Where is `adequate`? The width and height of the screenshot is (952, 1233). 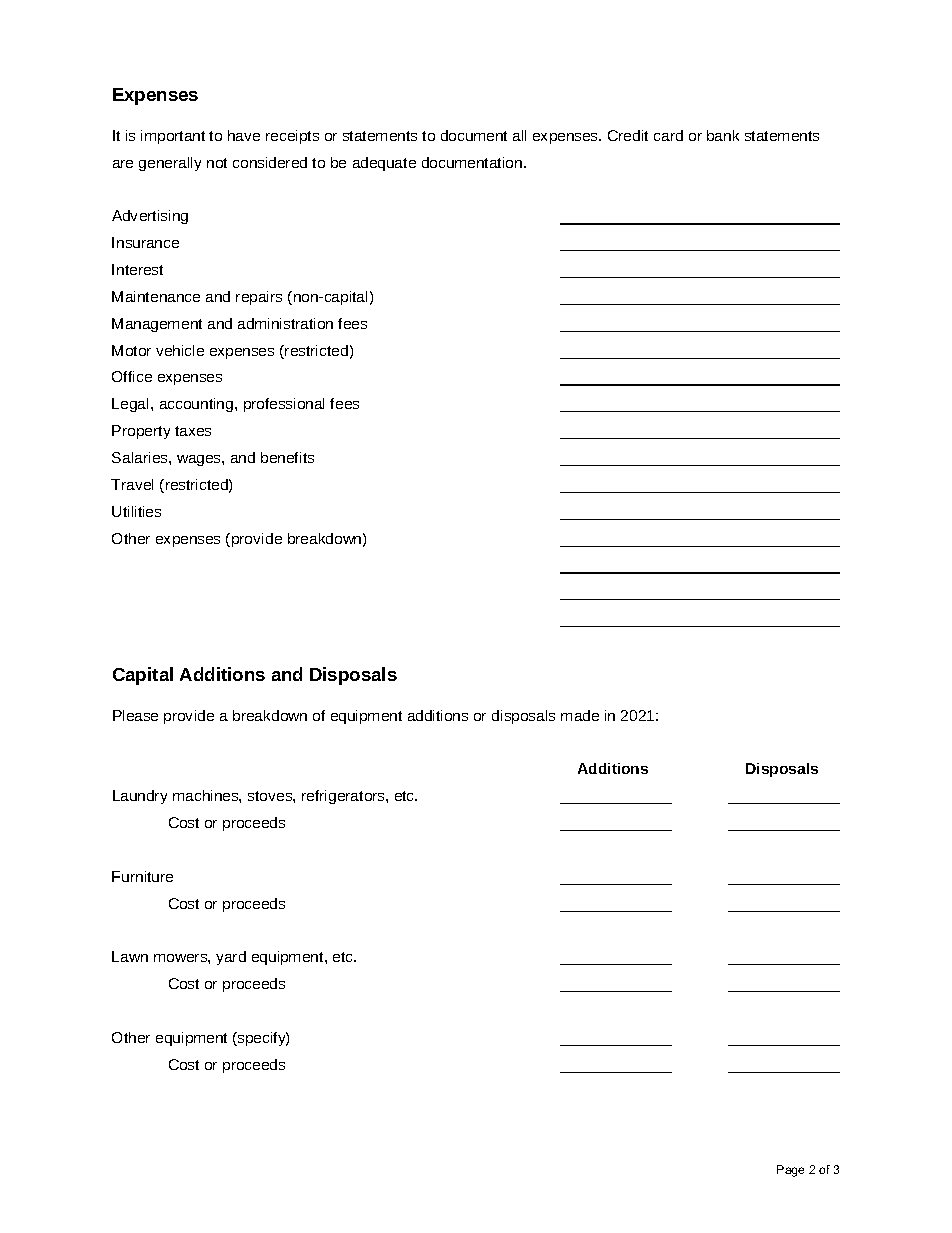 adequate is located at coordinates (384, 164).
